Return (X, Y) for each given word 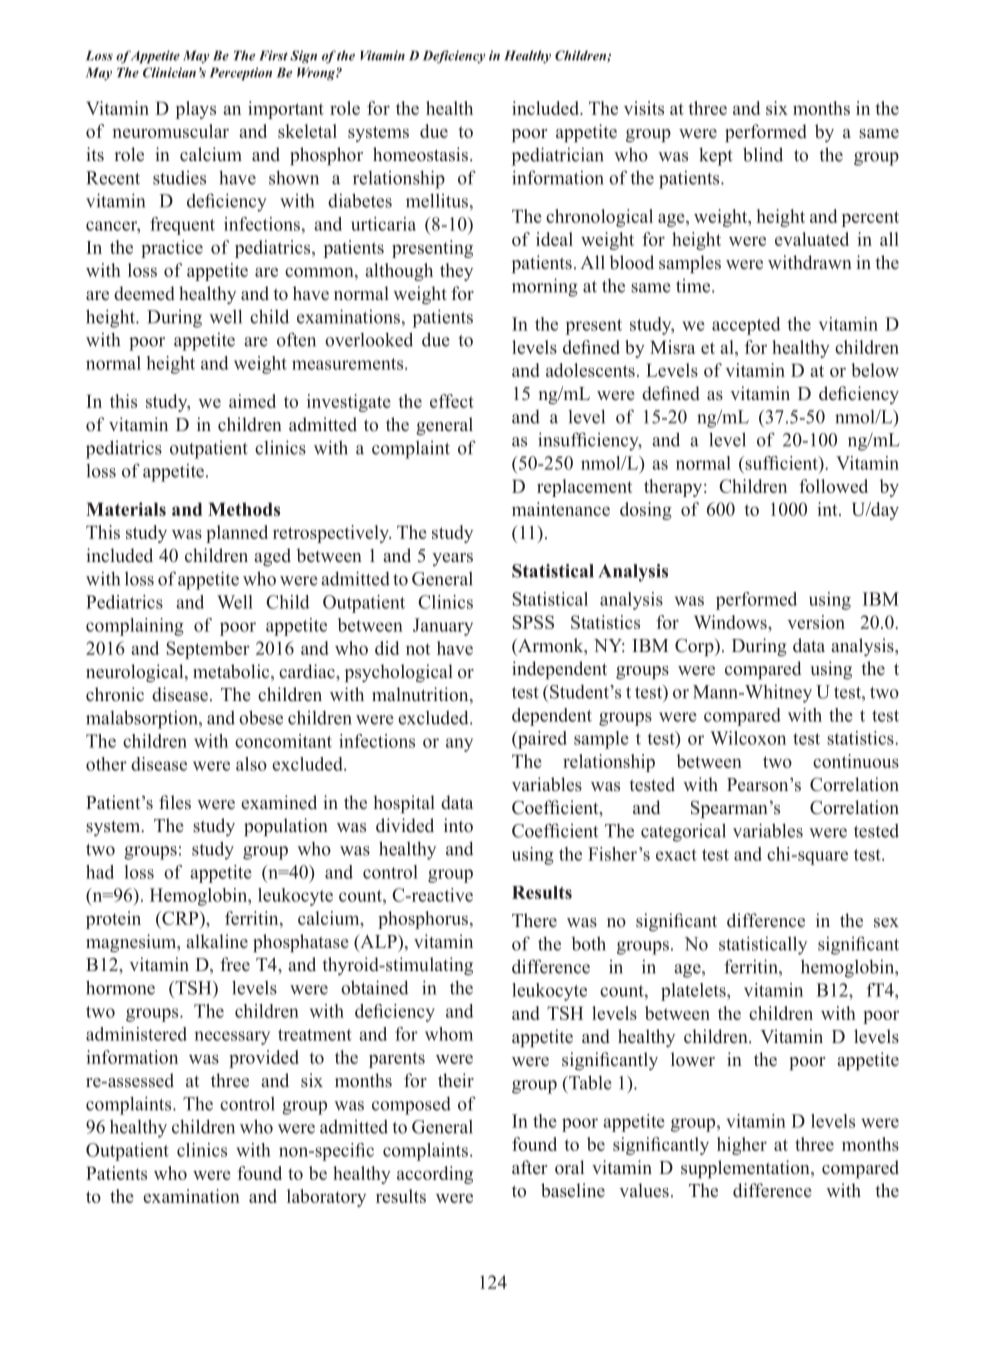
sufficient (781, 463)
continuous (856, 761)
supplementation (746, 1169)
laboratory (326, 1198)
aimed (252, 401)
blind (763, 154)
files (175, 802)
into (458, 825)
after (529, 1167)
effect (452, 401)
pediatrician (558, 156)
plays (196, 110)
